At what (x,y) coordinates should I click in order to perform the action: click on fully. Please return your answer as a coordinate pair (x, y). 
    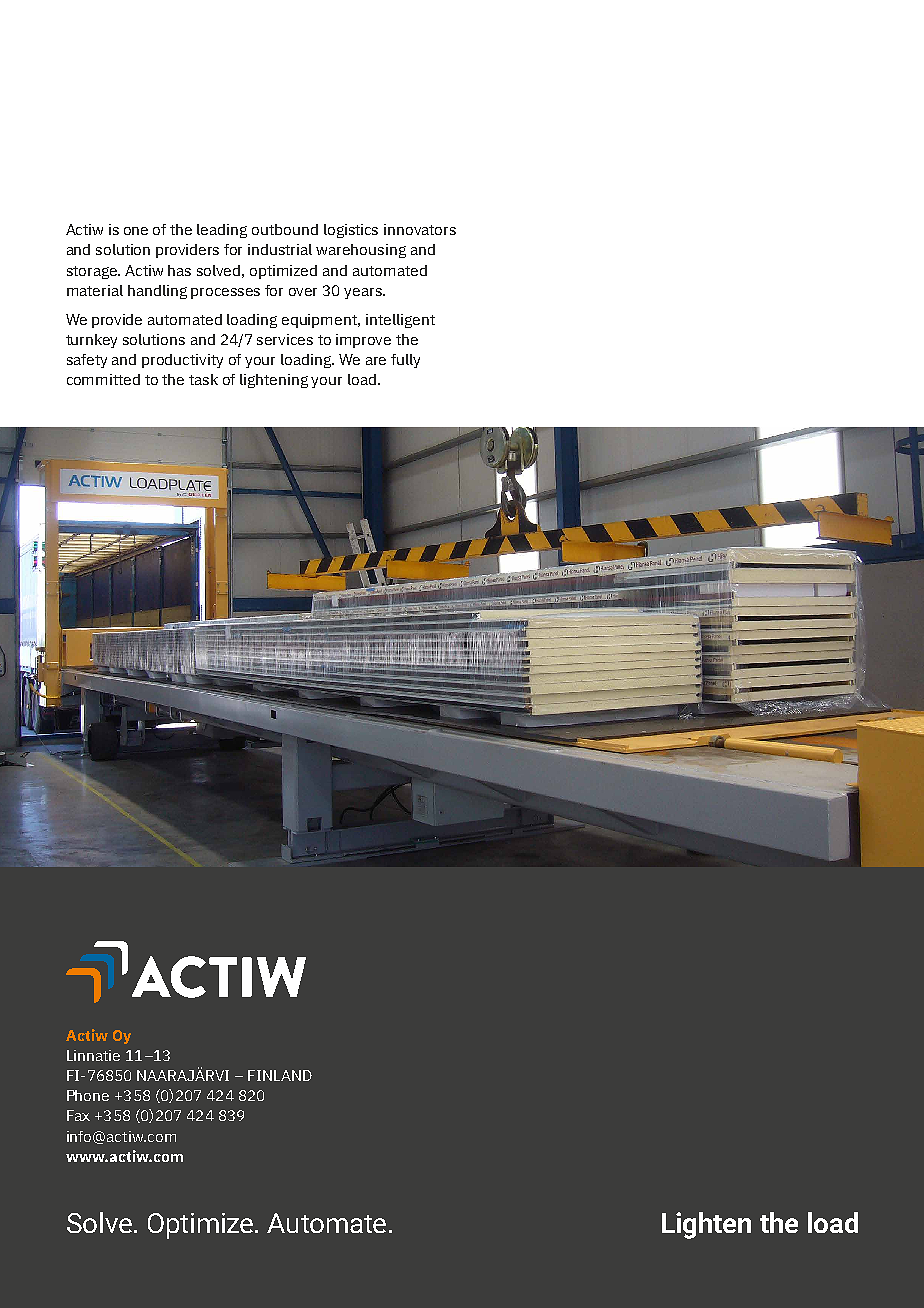
    Looking at the image, I should click on (405, 361).
